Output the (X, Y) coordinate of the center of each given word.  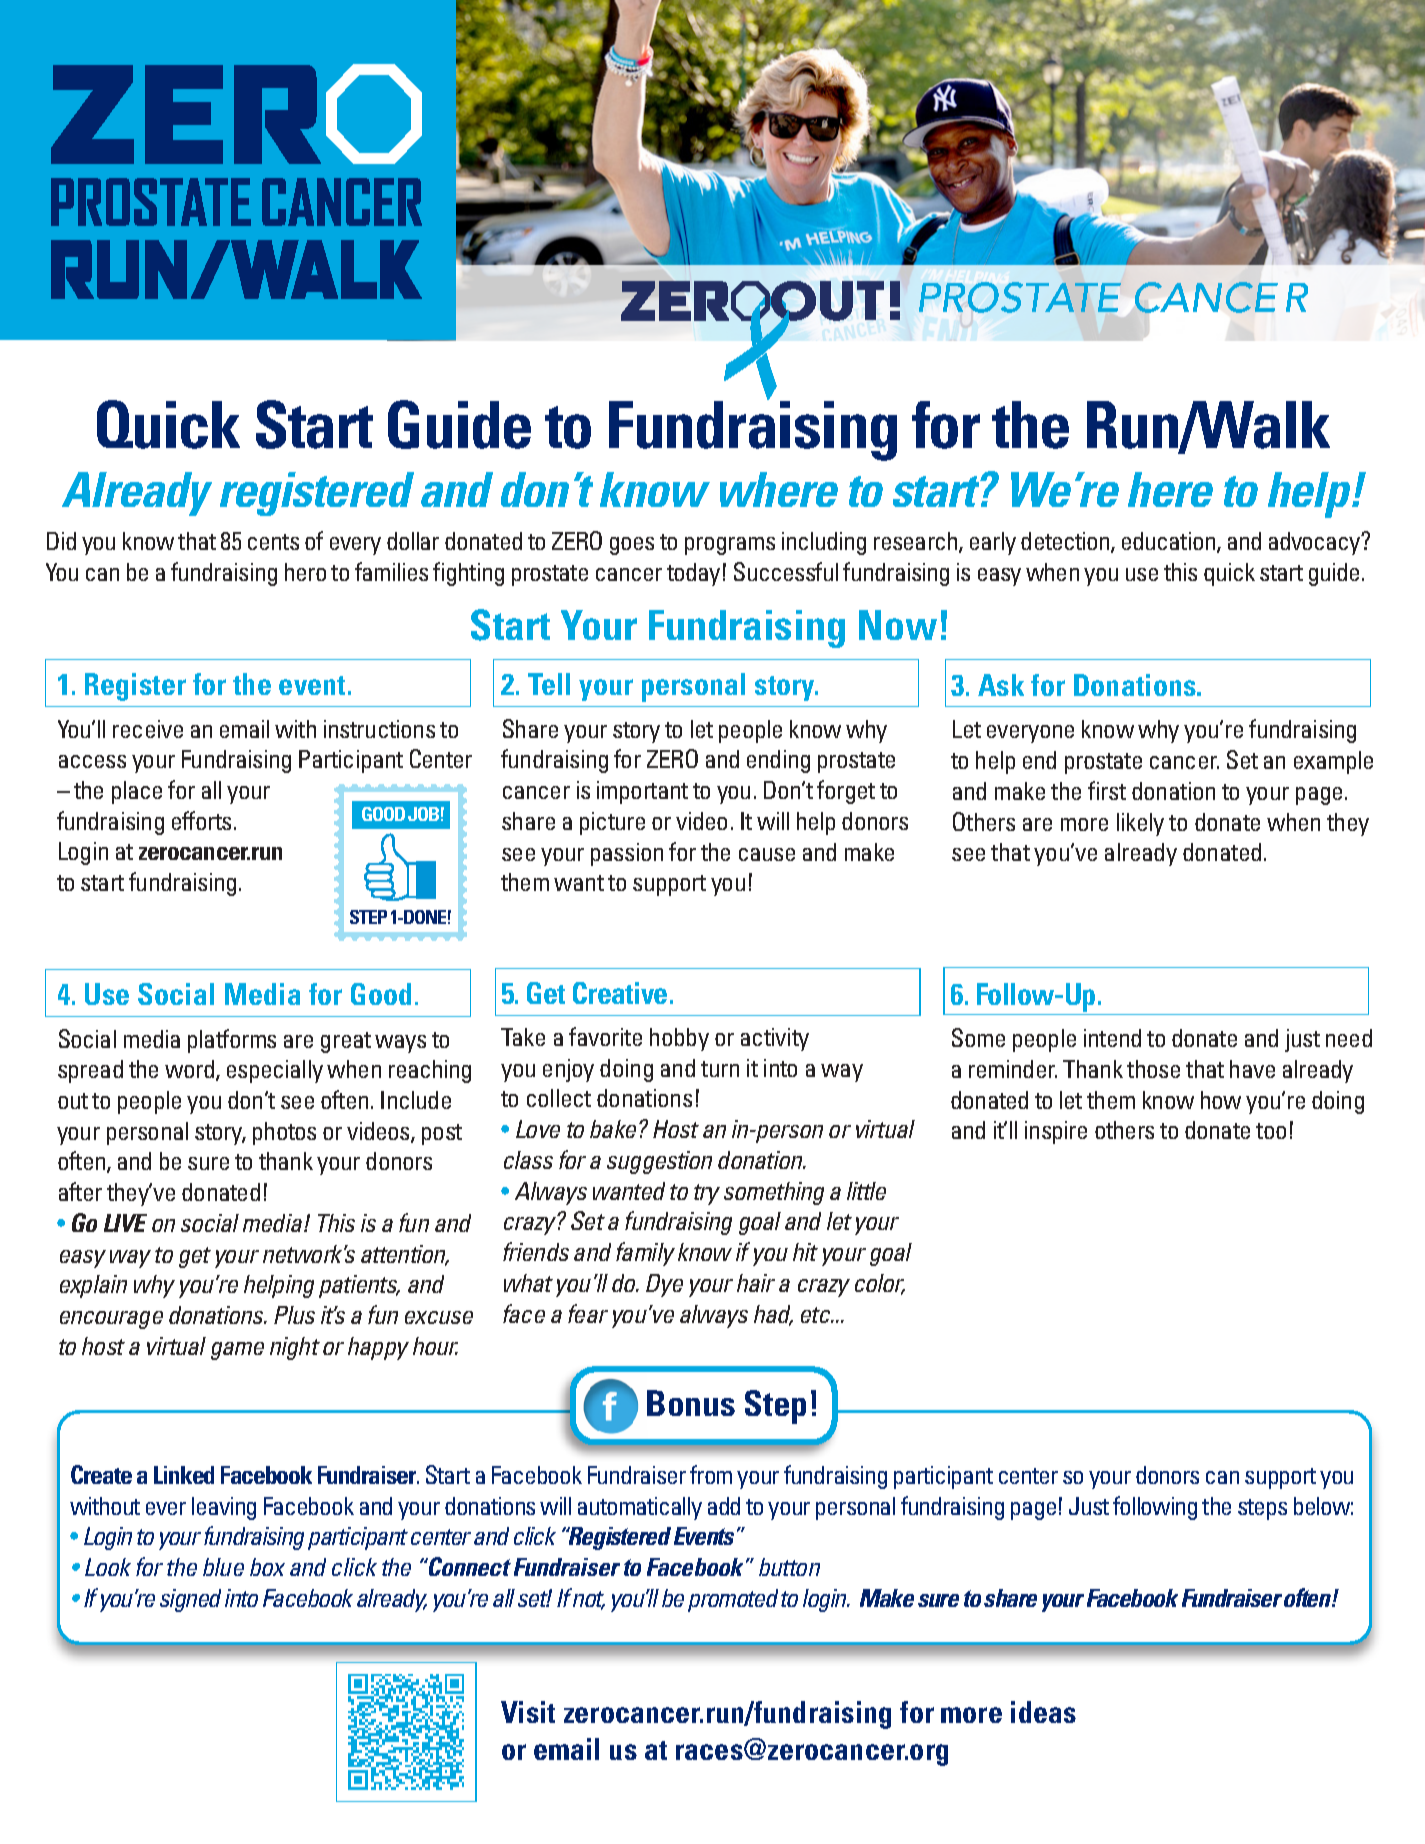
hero (305, 572)
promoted (733, 1600)
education (1170, 542)
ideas (1043, 1712)
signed (190, 1600)
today (693, 574)
